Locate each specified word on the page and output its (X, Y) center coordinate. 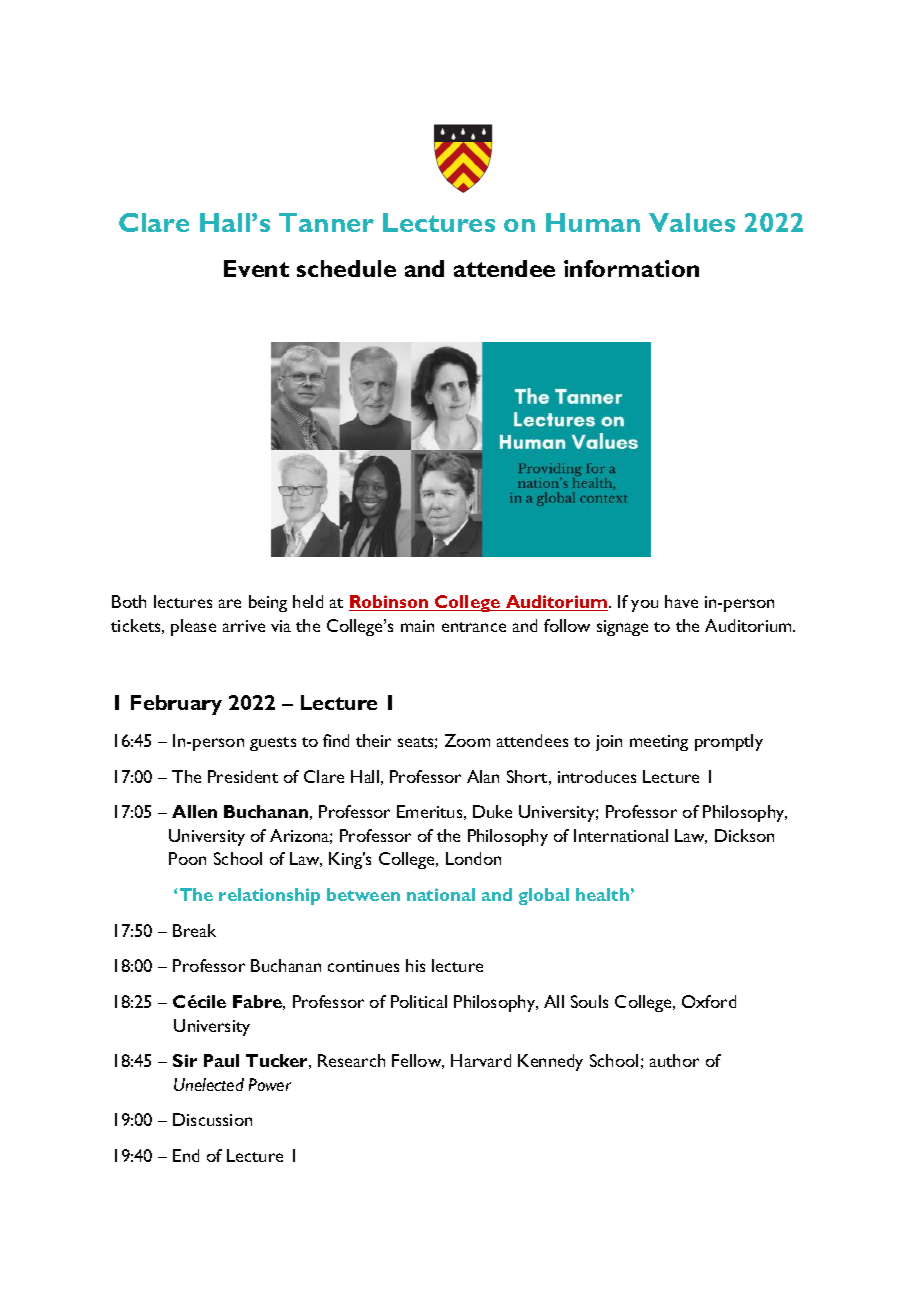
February (176, 705)
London (473, 858)
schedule (346, 268)
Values (692, 222)
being (268, 603)
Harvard (481, 1060)
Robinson (390, 603)
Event (256, 268)
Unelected (209, 1084)
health (602, 894)
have (681, 601)
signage (622, 628)
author (674, 1060)
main (417, 626)
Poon (187, 858)
